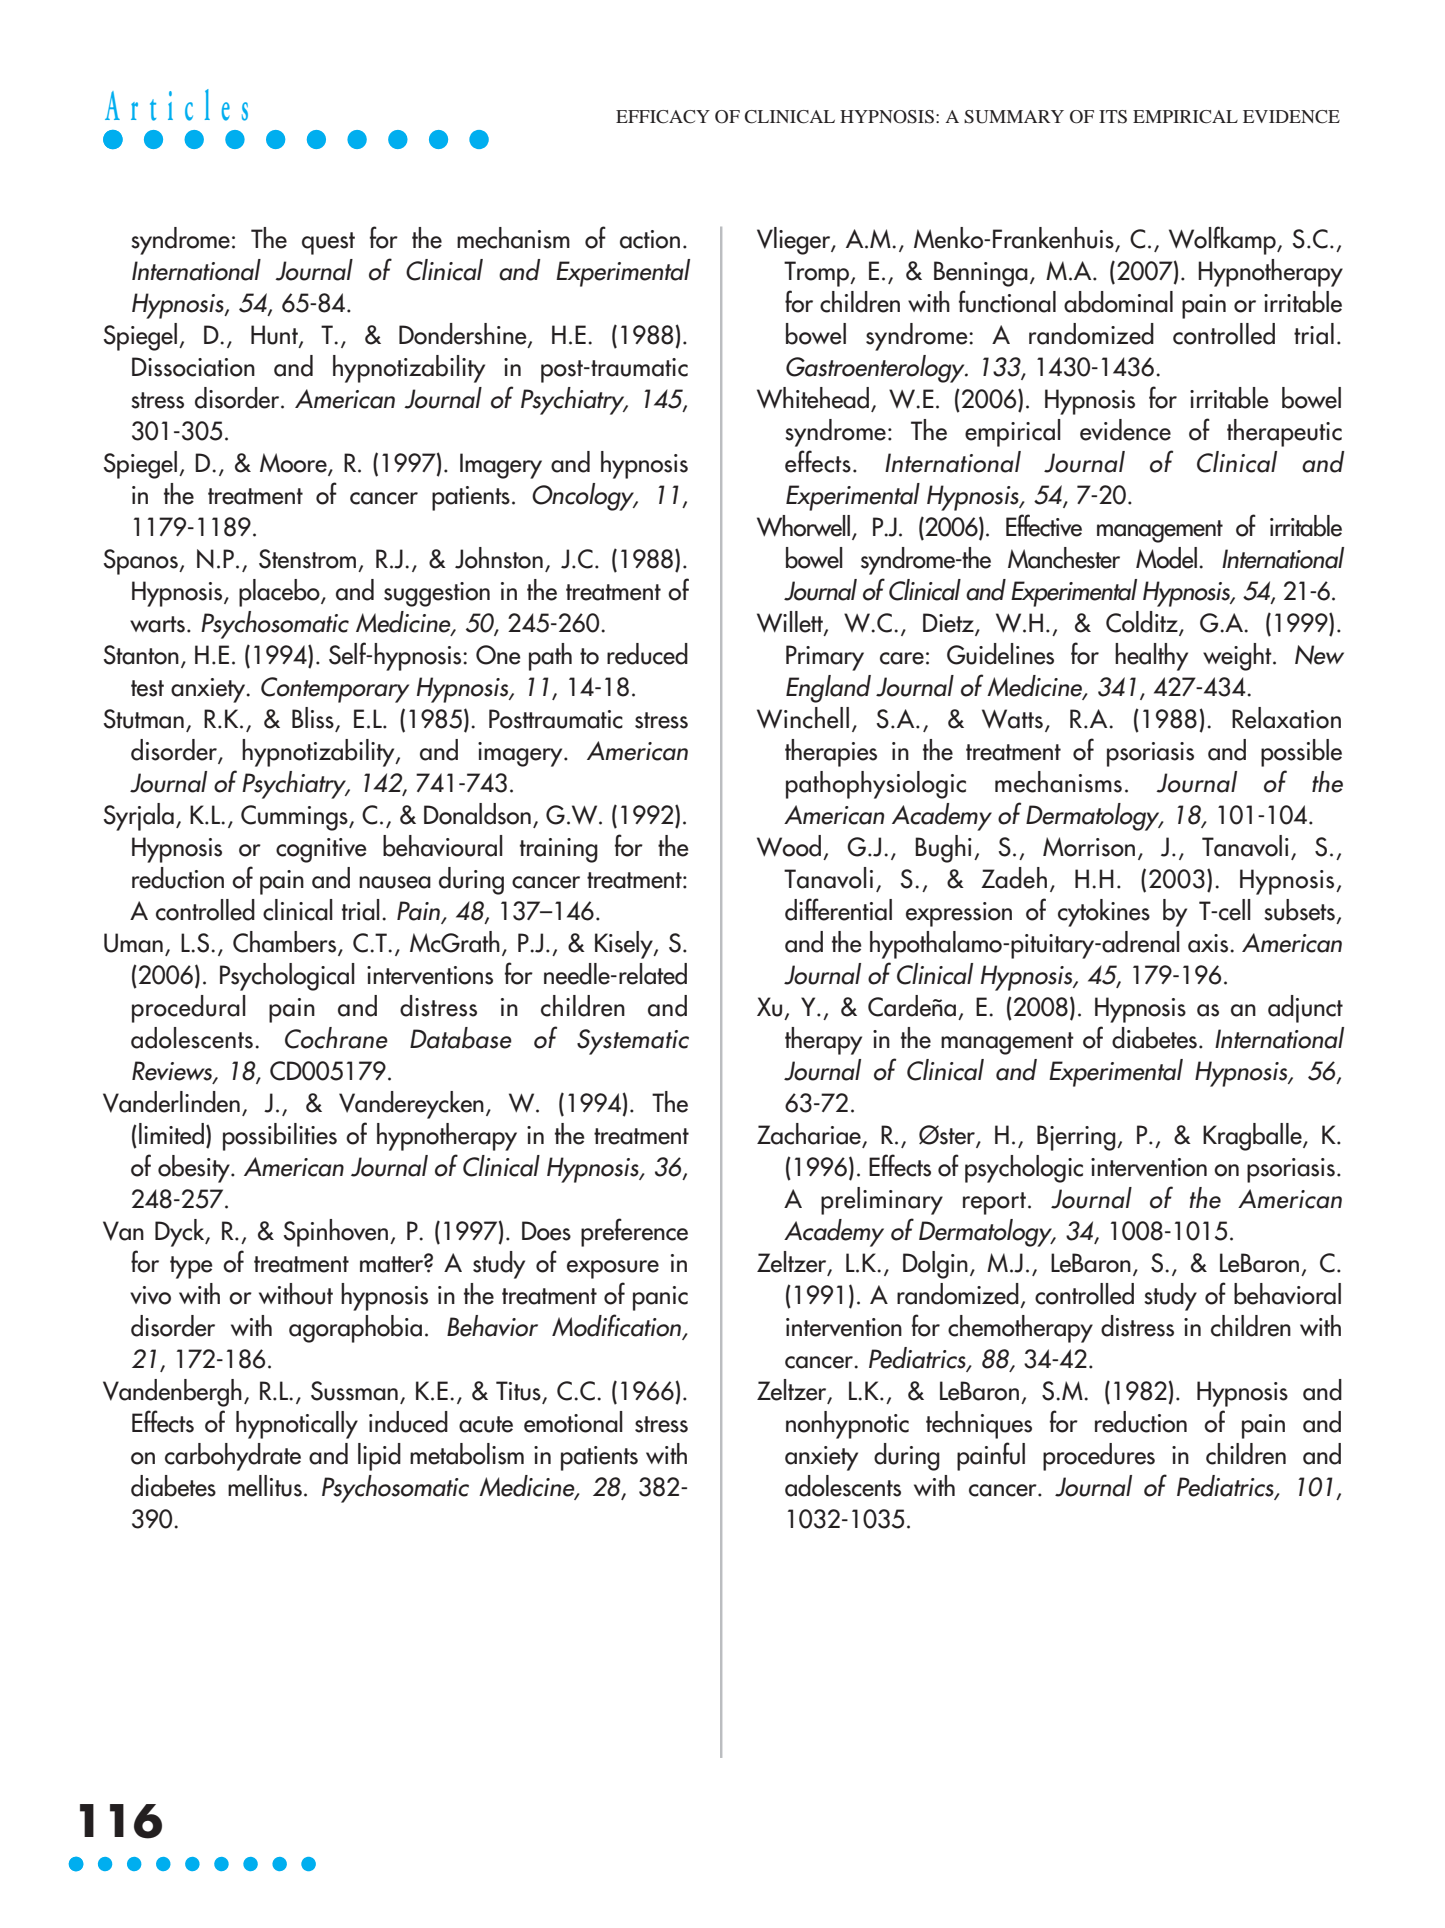 This screenshot has height=1928, width=1445. I want to click on Articles, so click(176, 105).
